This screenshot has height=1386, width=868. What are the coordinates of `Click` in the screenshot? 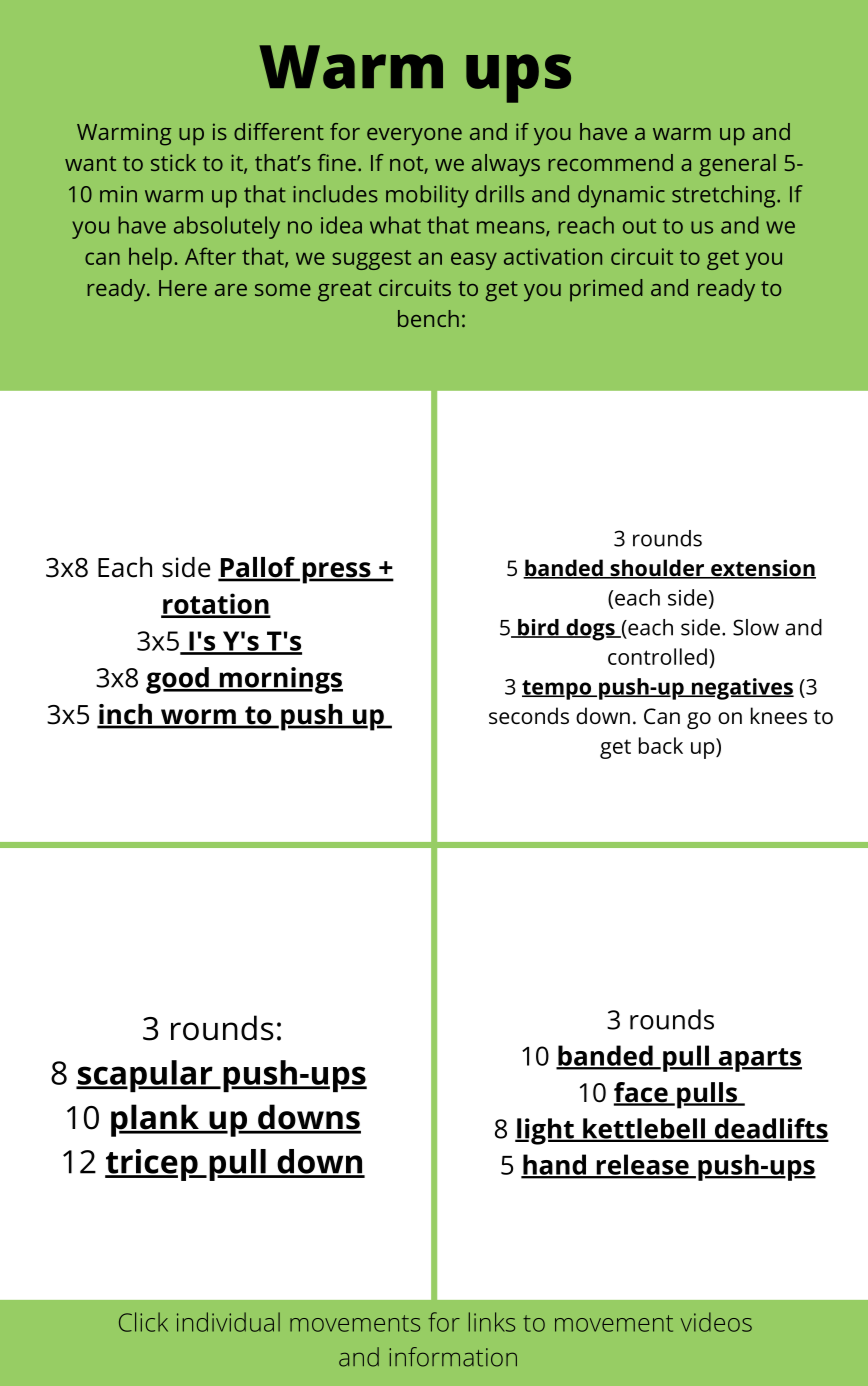 It's located at (143, 1322).
